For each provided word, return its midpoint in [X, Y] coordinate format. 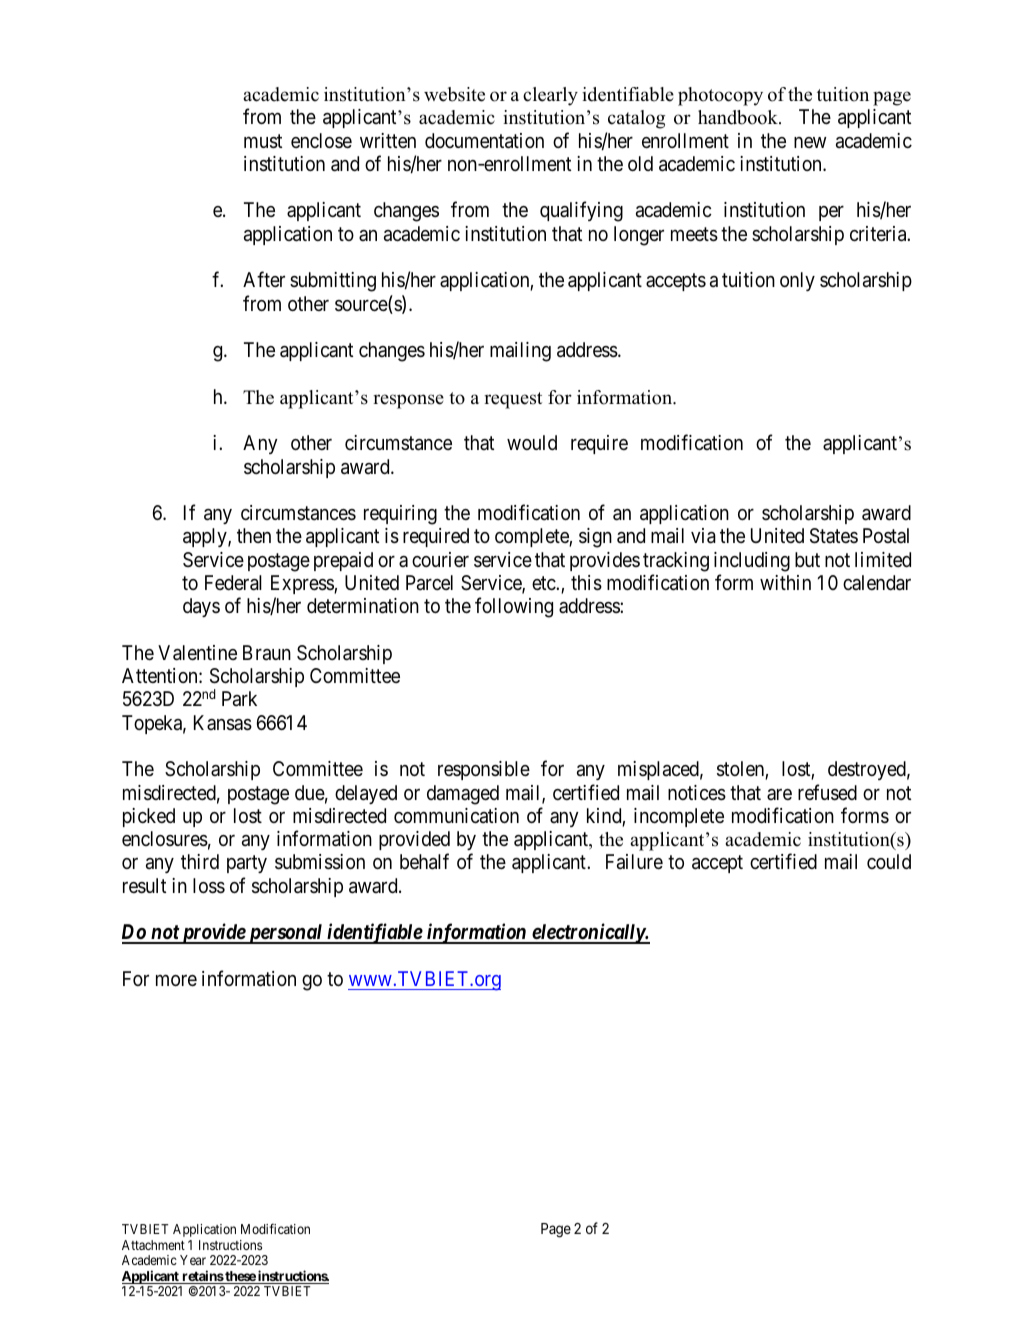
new [810, 142]
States [834, 536]
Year [193, 1260]
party [247, 864]
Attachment [153, 1245]
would [532, 442]
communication [456, 816]
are [779, 794]
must [263, 141]
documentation [484, 141]
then [254, 535]
